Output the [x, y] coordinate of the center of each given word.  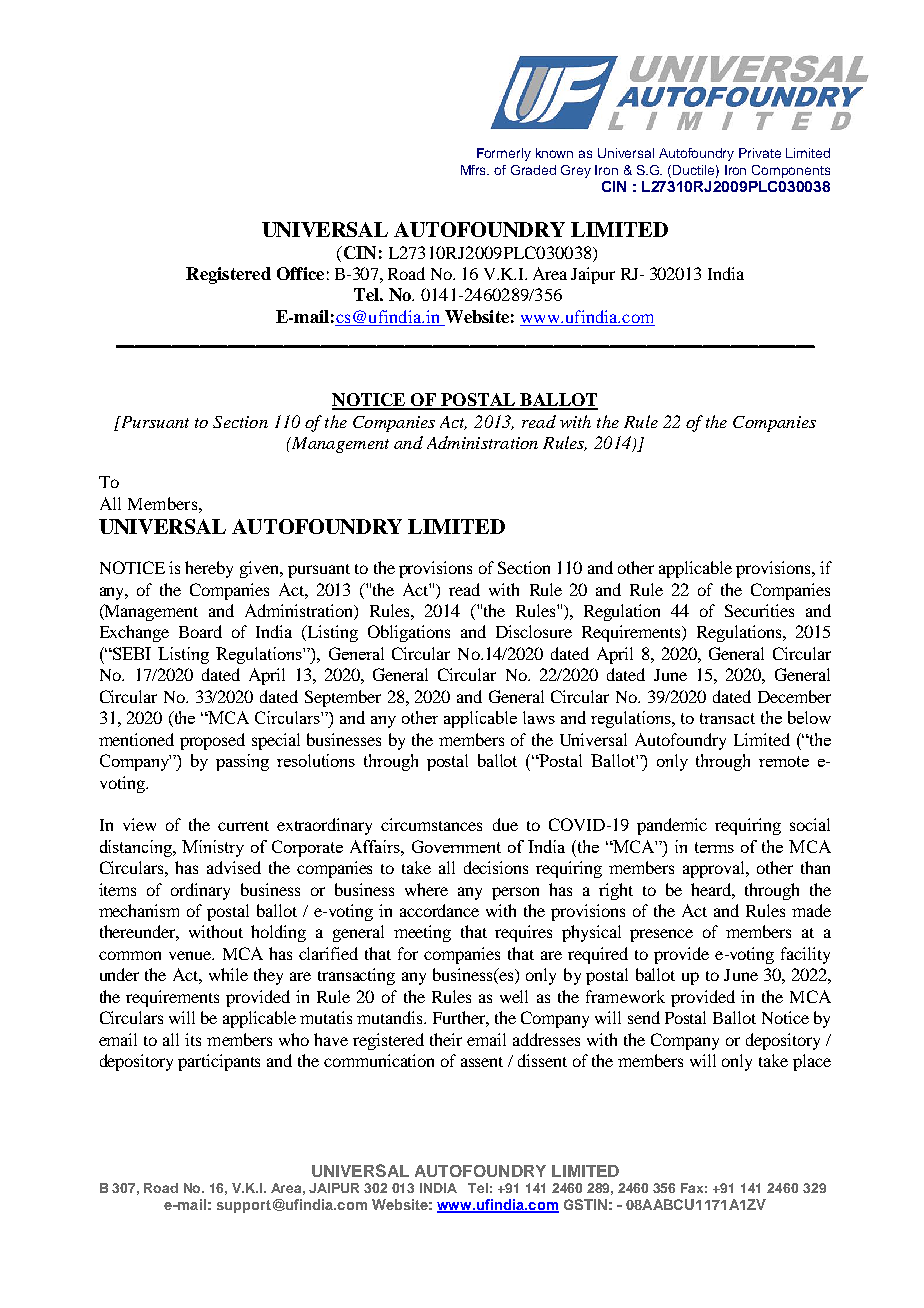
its [193, 1039]
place [812, 1062]
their [446, 1039]
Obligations [409, 633]
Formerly [504, 154]
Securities [759, 610]
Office [300, 273]
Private [760, 153]
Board [200, 631]
